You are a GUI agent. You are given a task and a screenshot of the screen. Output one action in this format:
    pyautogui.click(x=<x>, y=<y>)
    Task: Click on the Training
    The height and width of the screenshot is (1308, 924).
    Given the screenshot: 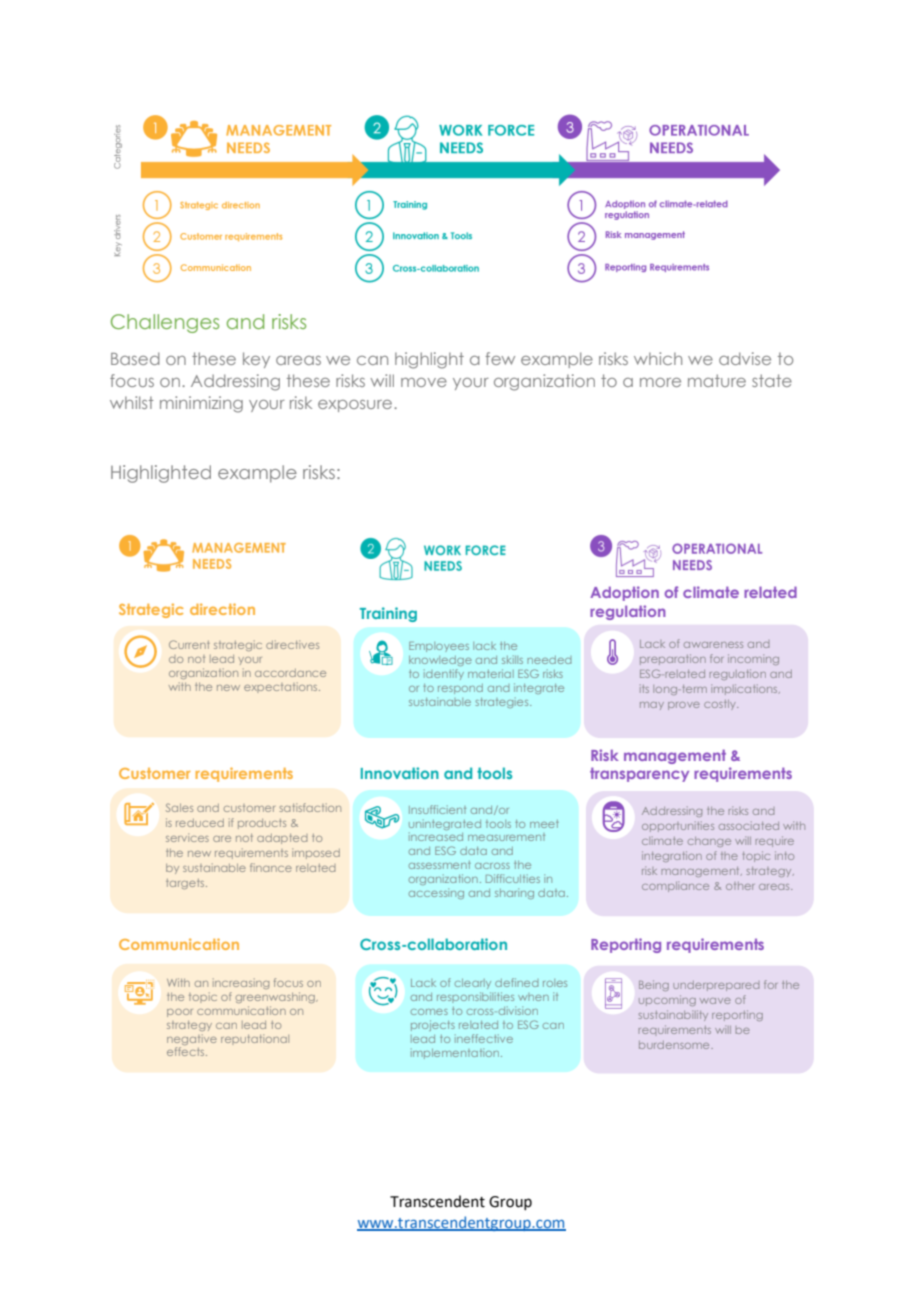 What is the action you would take?
    pyautogui.click(x=388, y=614)
